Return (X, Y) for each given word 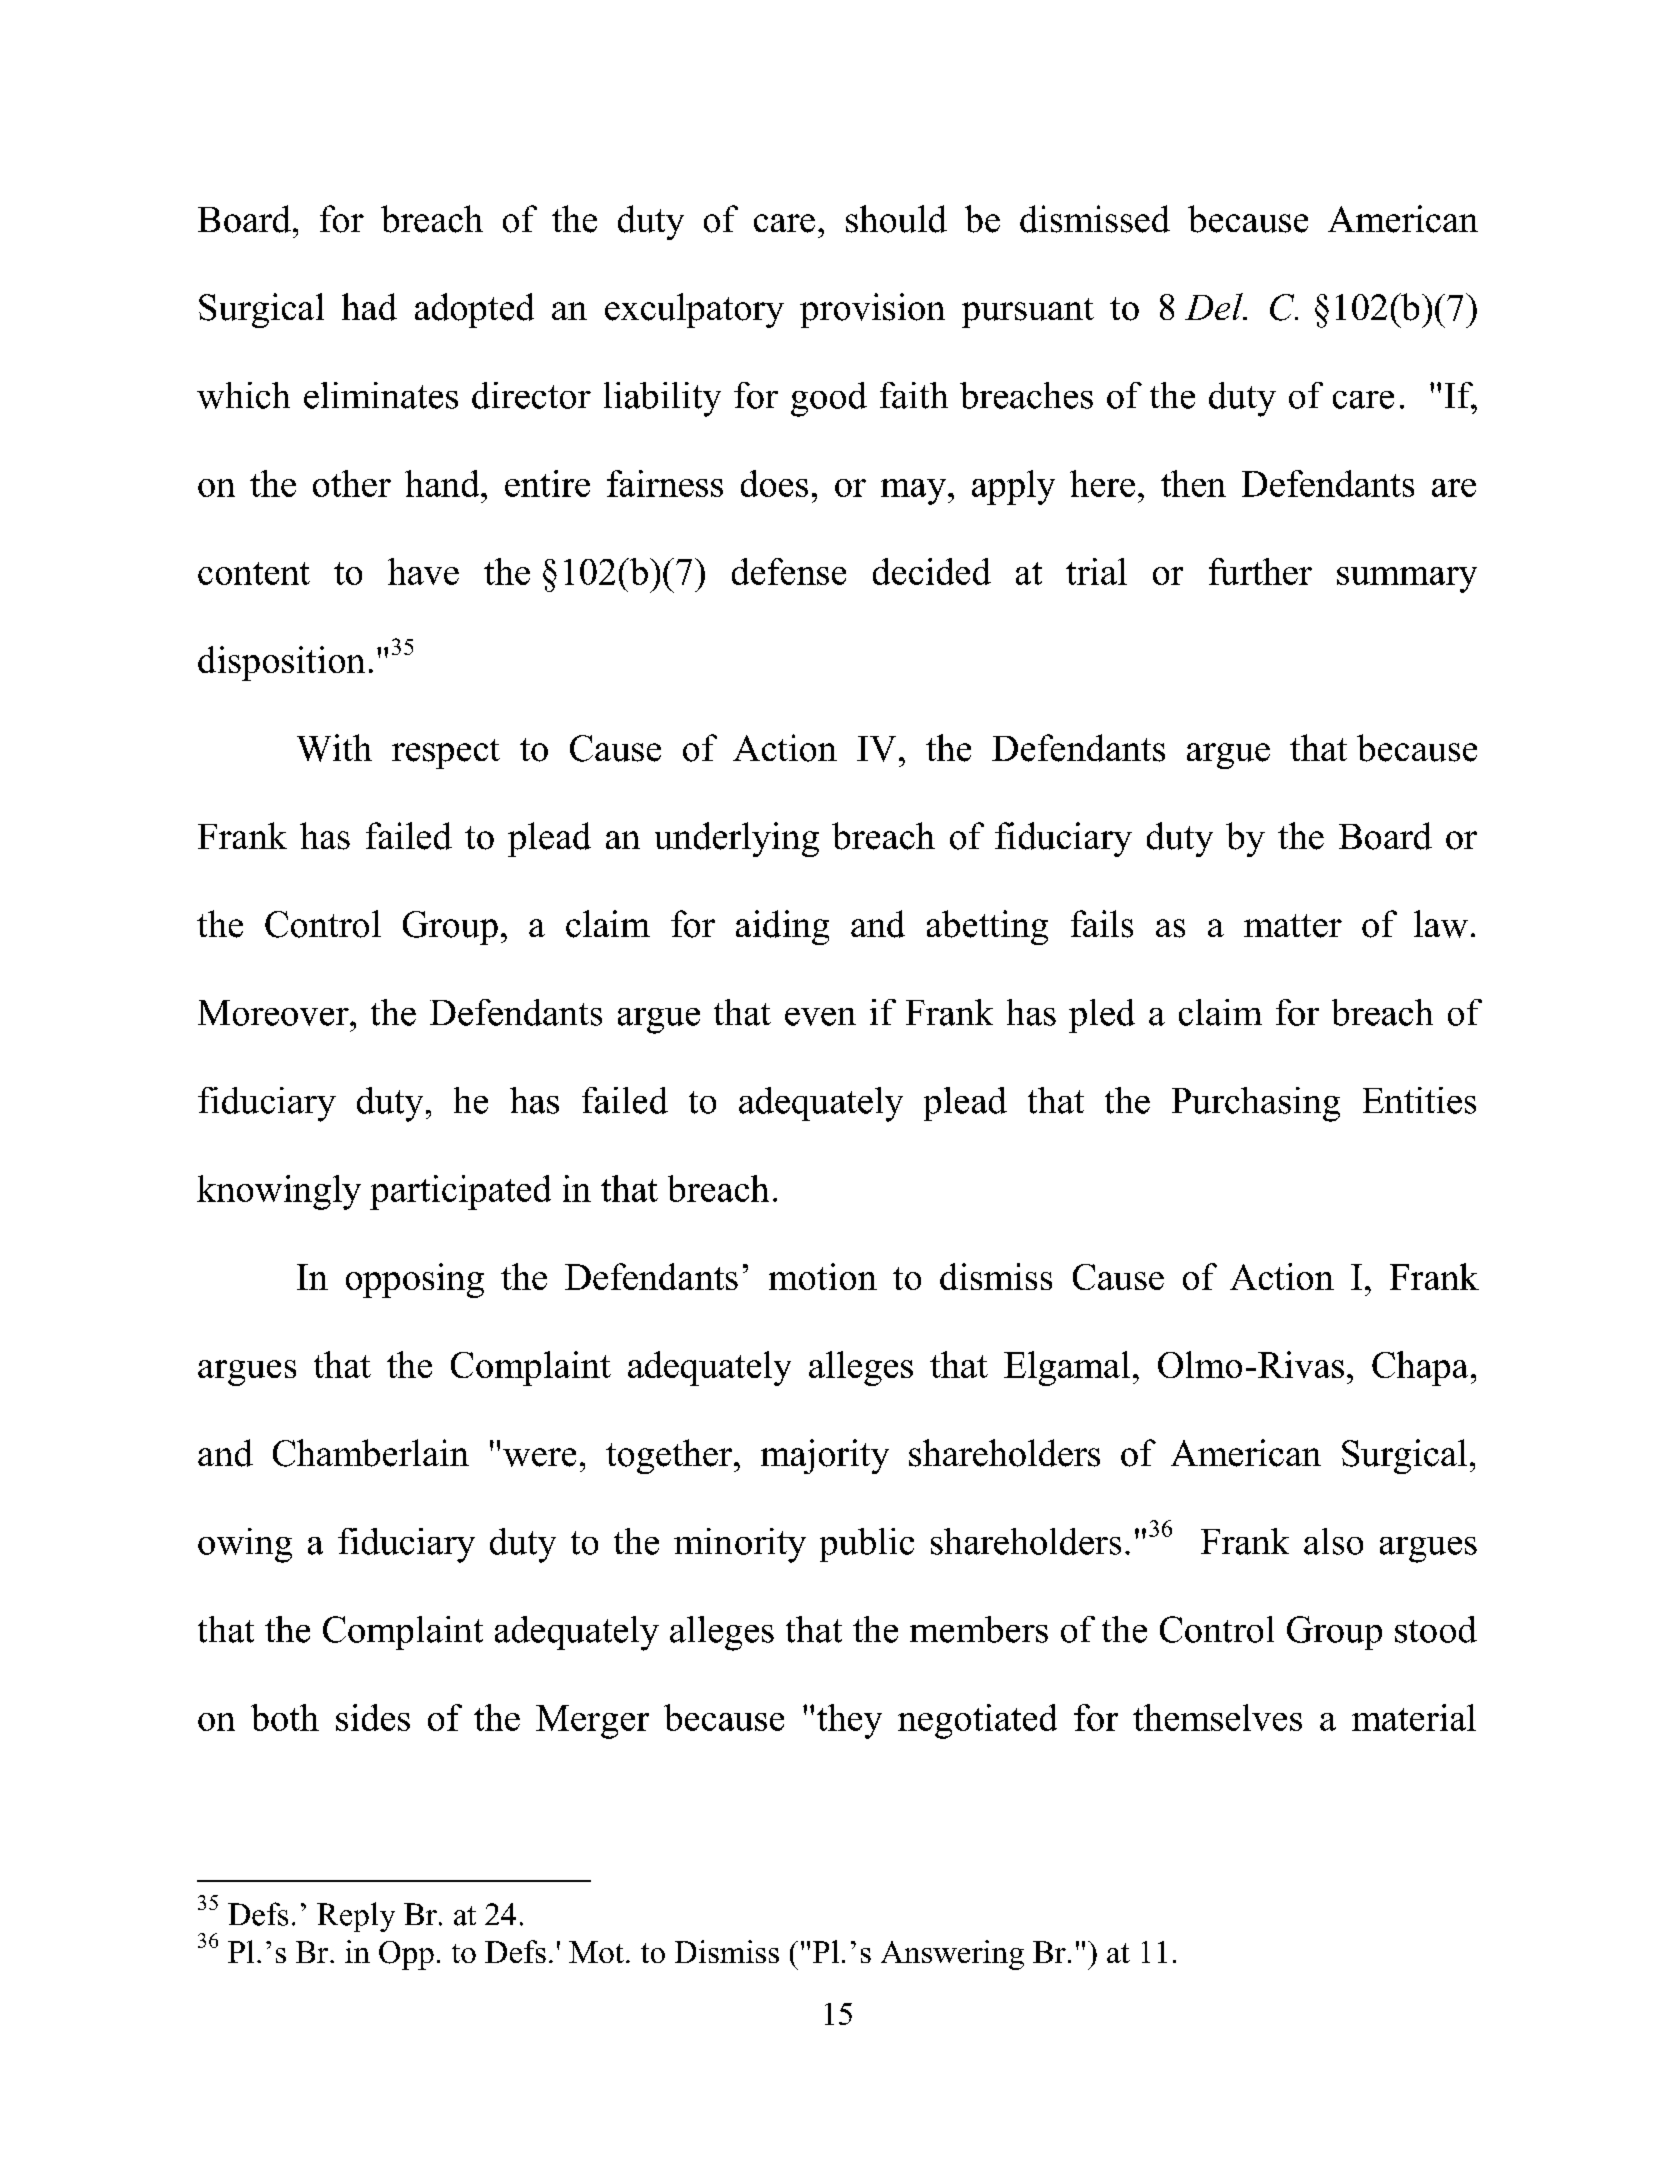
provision (872, 310)
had (369, 307)
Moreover (274, 1013)
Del (1215, 306)
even (820, 1017)
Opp (406, 1955)
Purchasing (1256, 1104)
